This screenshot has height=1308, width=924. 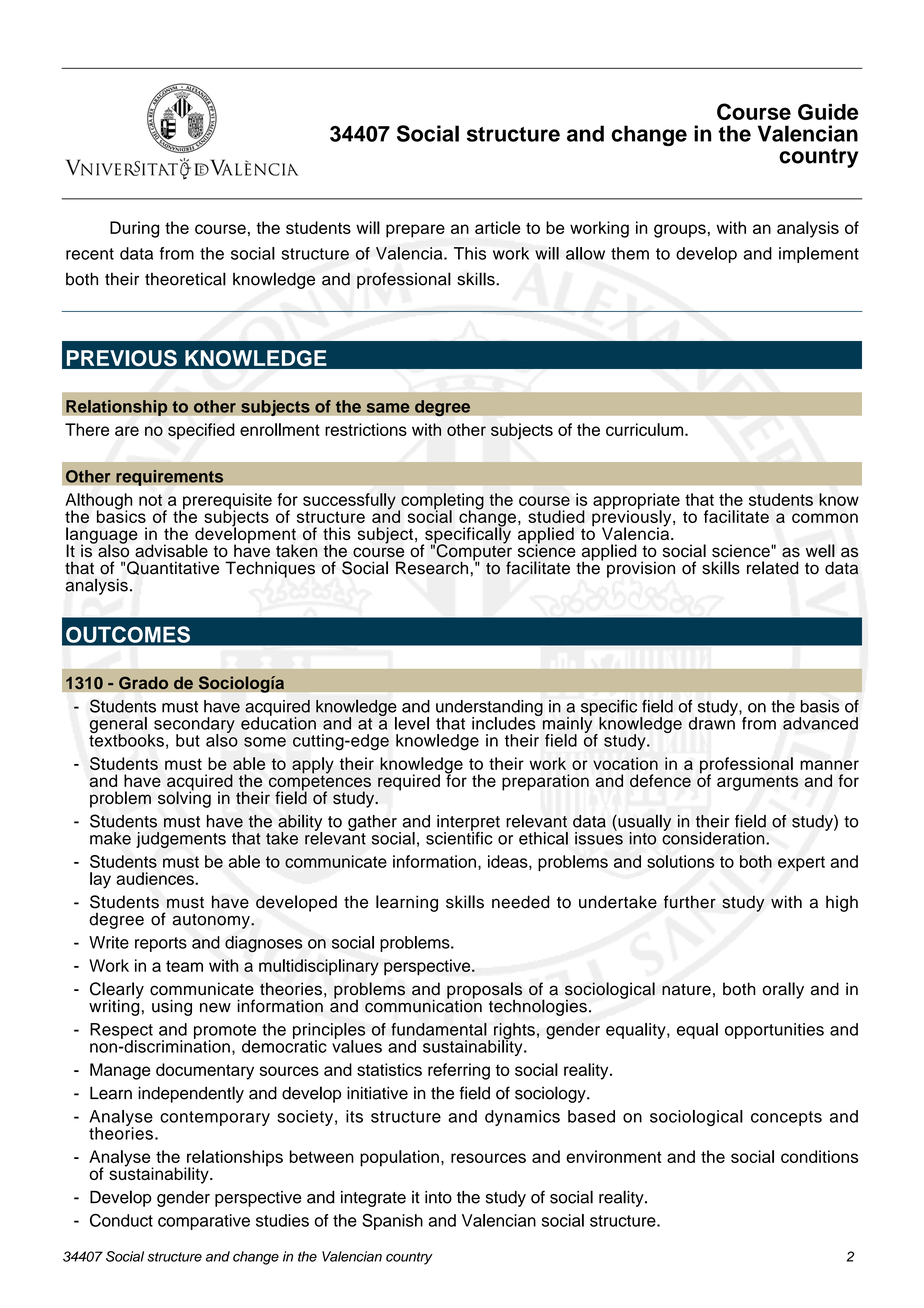 I want to click on article, so click(x=497, y=227).
